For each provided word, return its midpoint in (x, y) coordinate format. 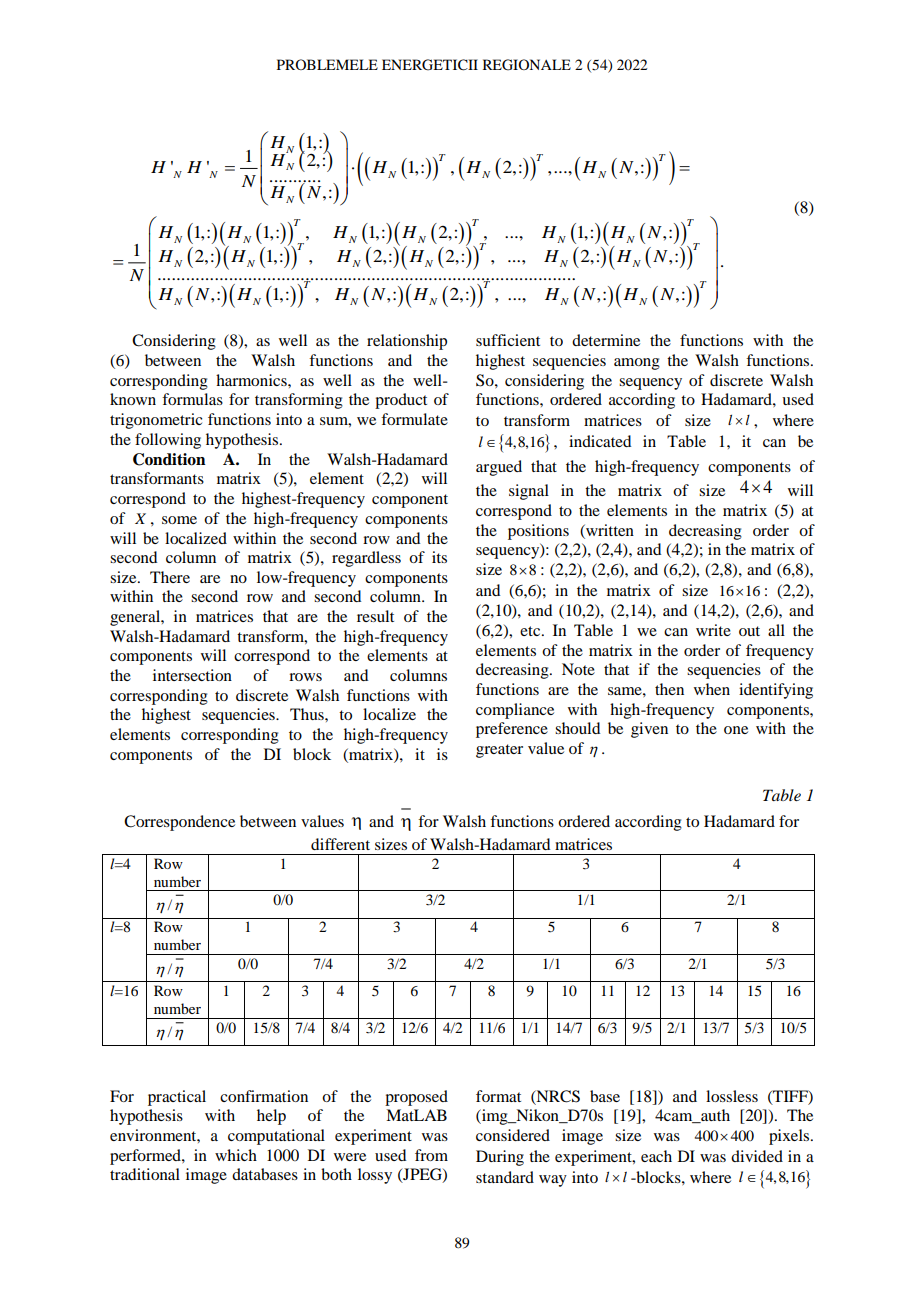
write (713, 630)
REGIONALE (527, 65)
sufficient (508, 340)
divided (757, 1156)
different (340, 844)
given (649, 730)
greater (499, 751)
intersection (192, 675)
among (637, 364)
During (500, 1158)
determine (606, 340)
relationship (407, 342)
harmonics (252, 380)
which (236, 1155)
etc (531, 631)
